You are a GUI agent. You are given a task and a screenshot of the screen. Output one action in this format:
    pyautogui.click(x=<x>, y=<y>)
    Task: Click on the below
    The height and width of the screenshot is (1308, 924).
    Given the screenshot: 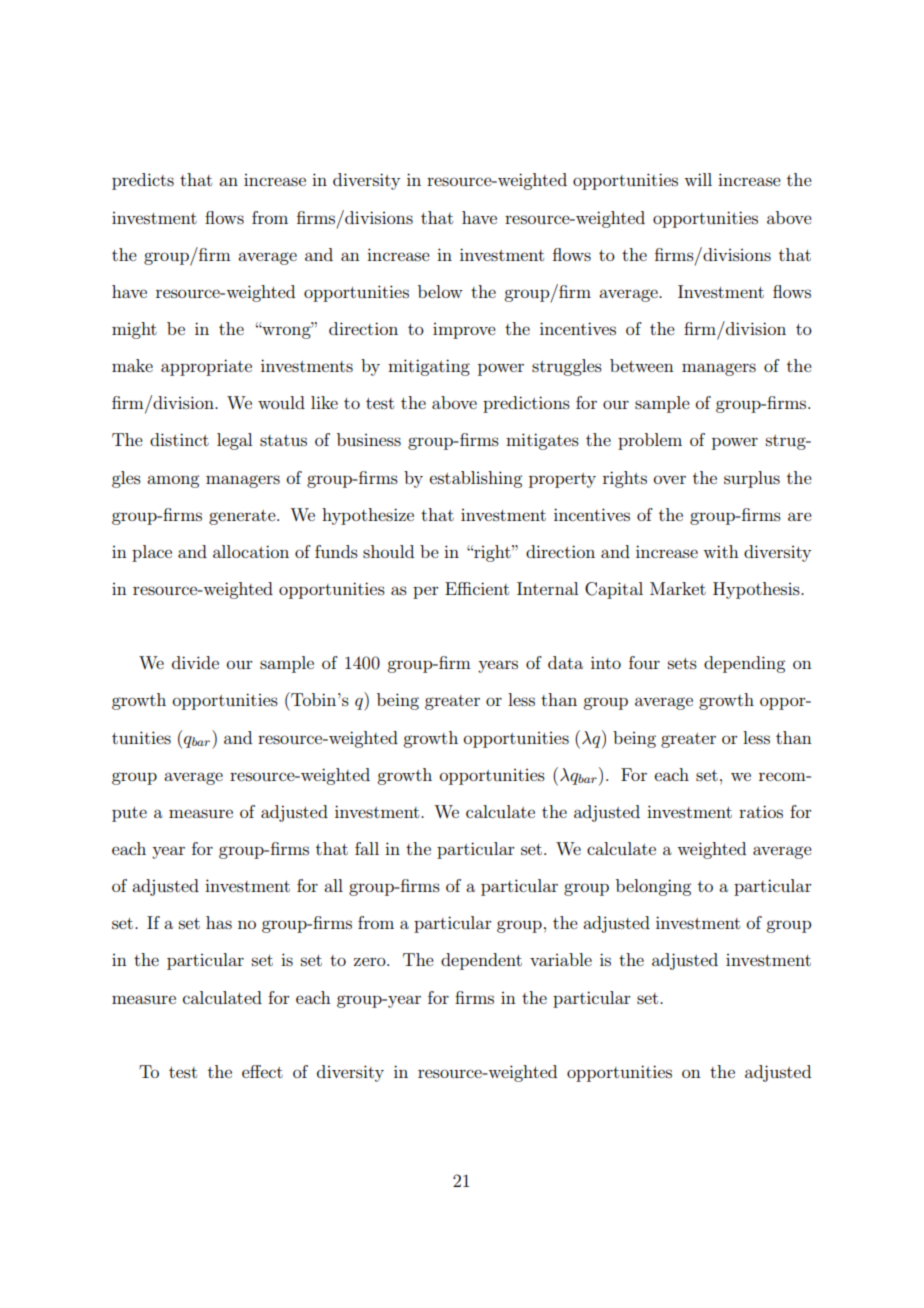 What is the action you would take?
    pyautogui.click(x=440, y=291)
